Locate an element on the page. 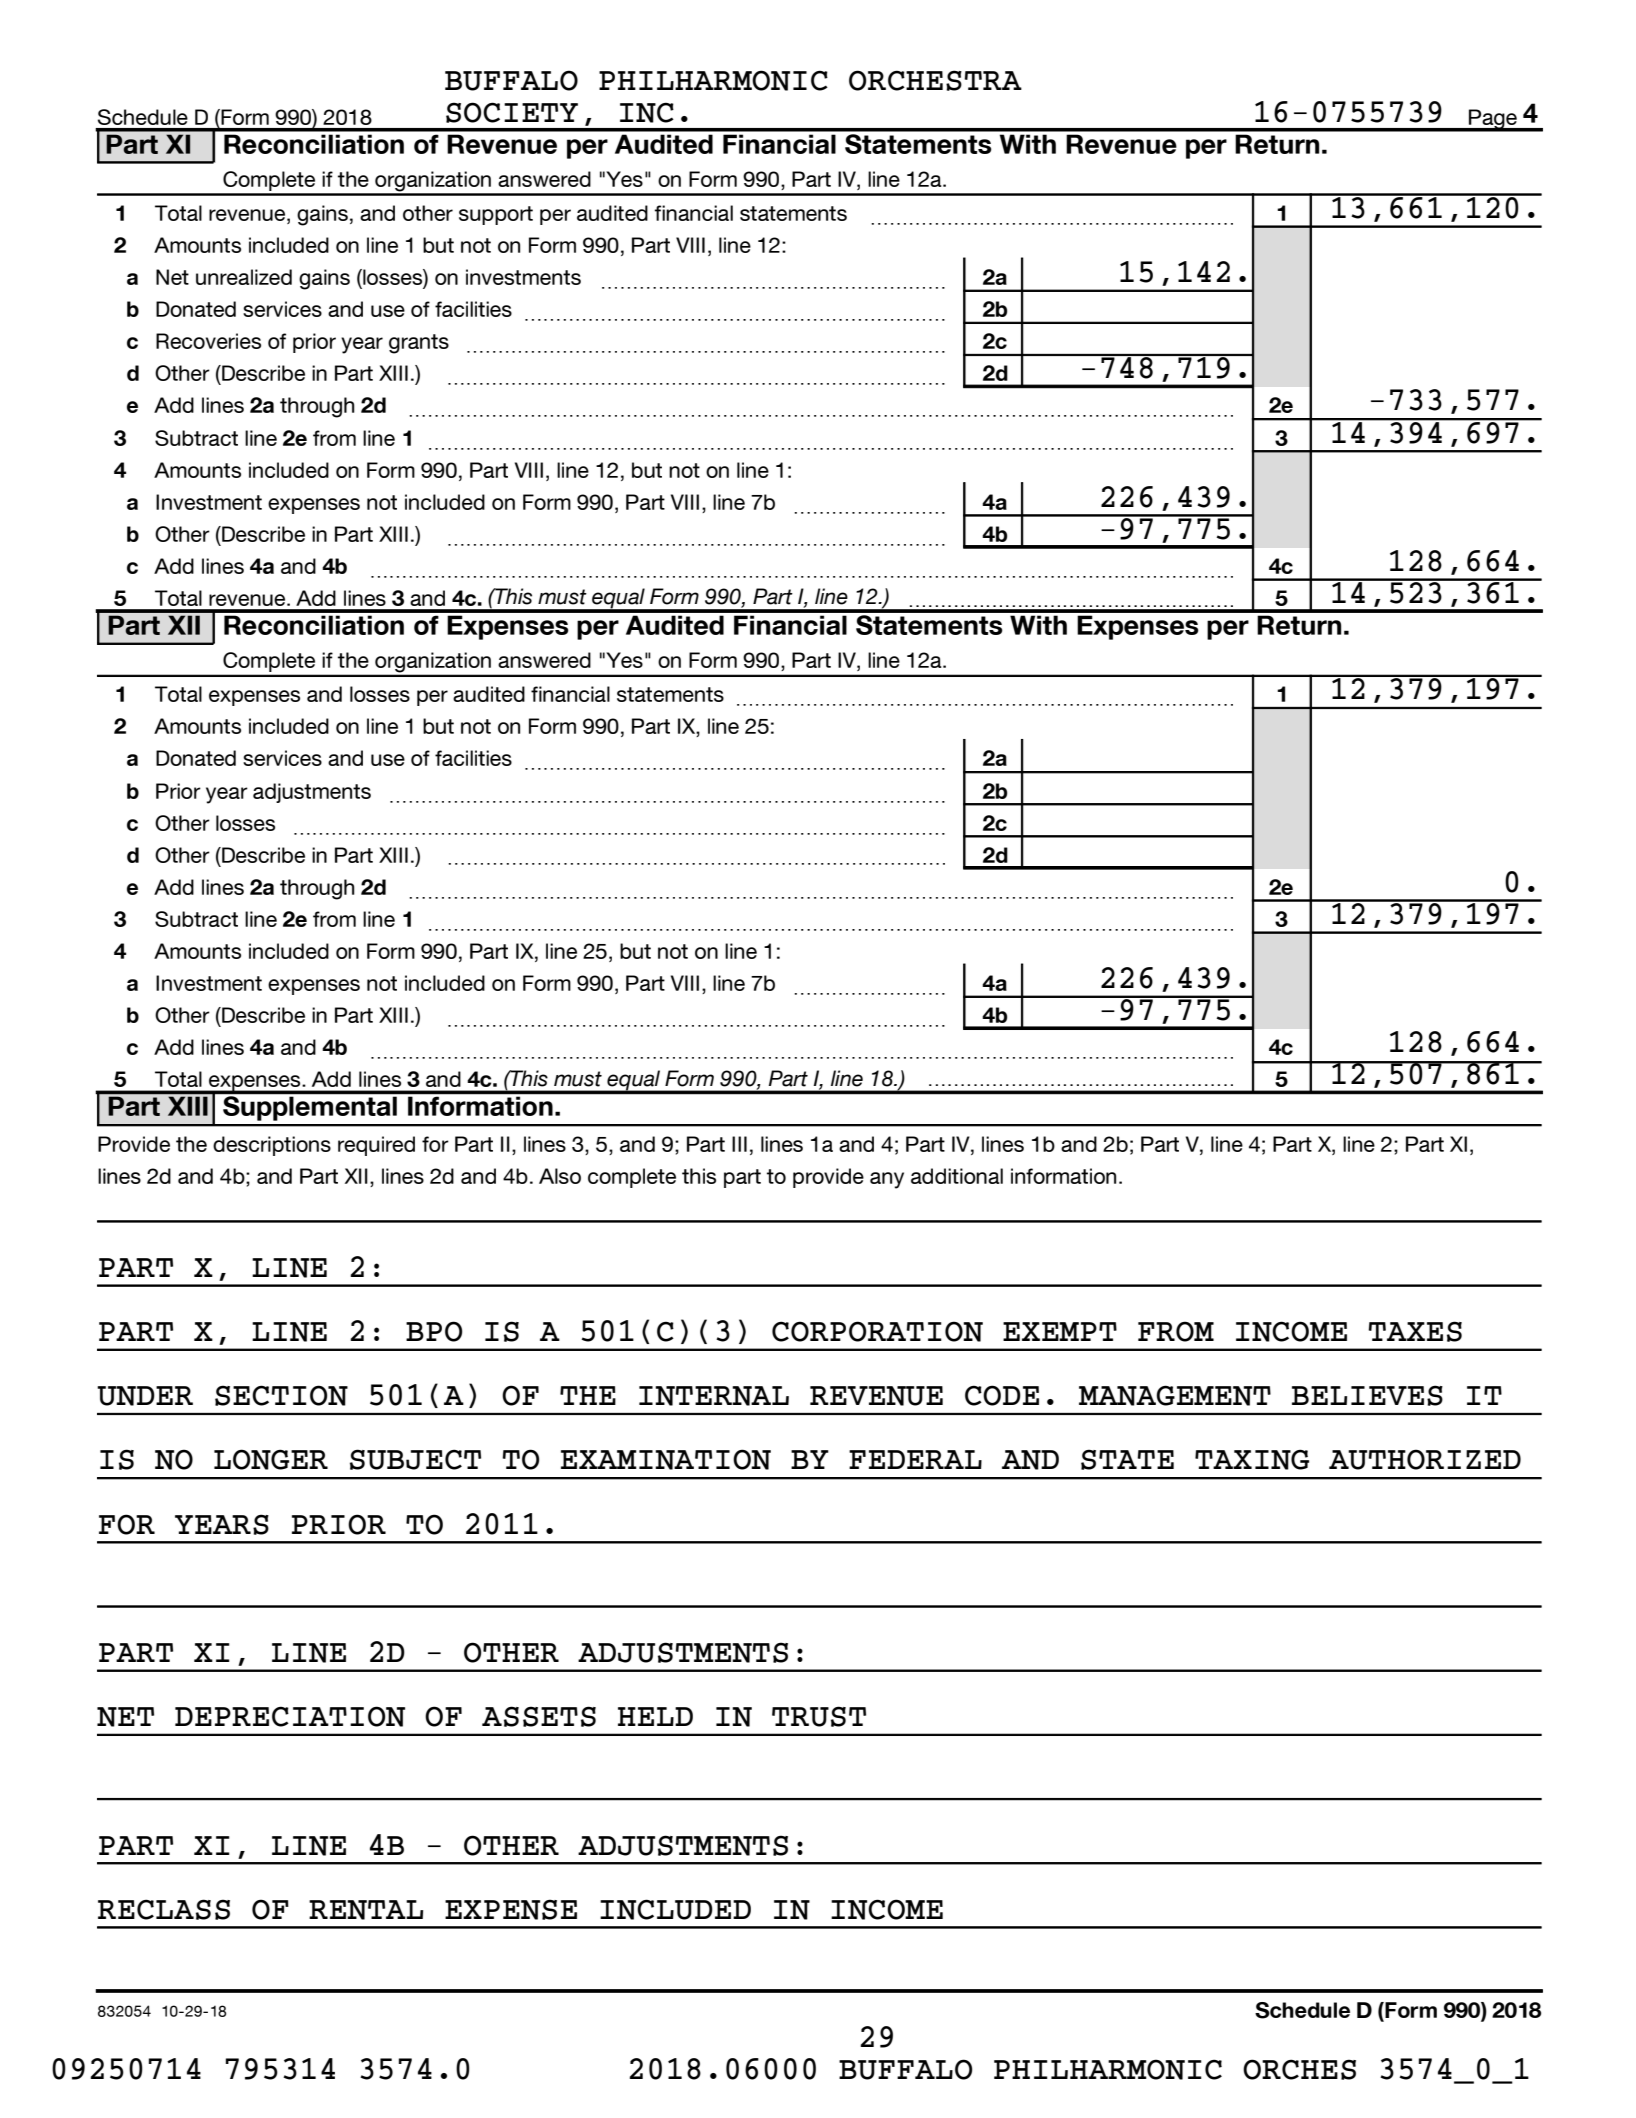  RENTAL is located at coordinates (366, 1910).
